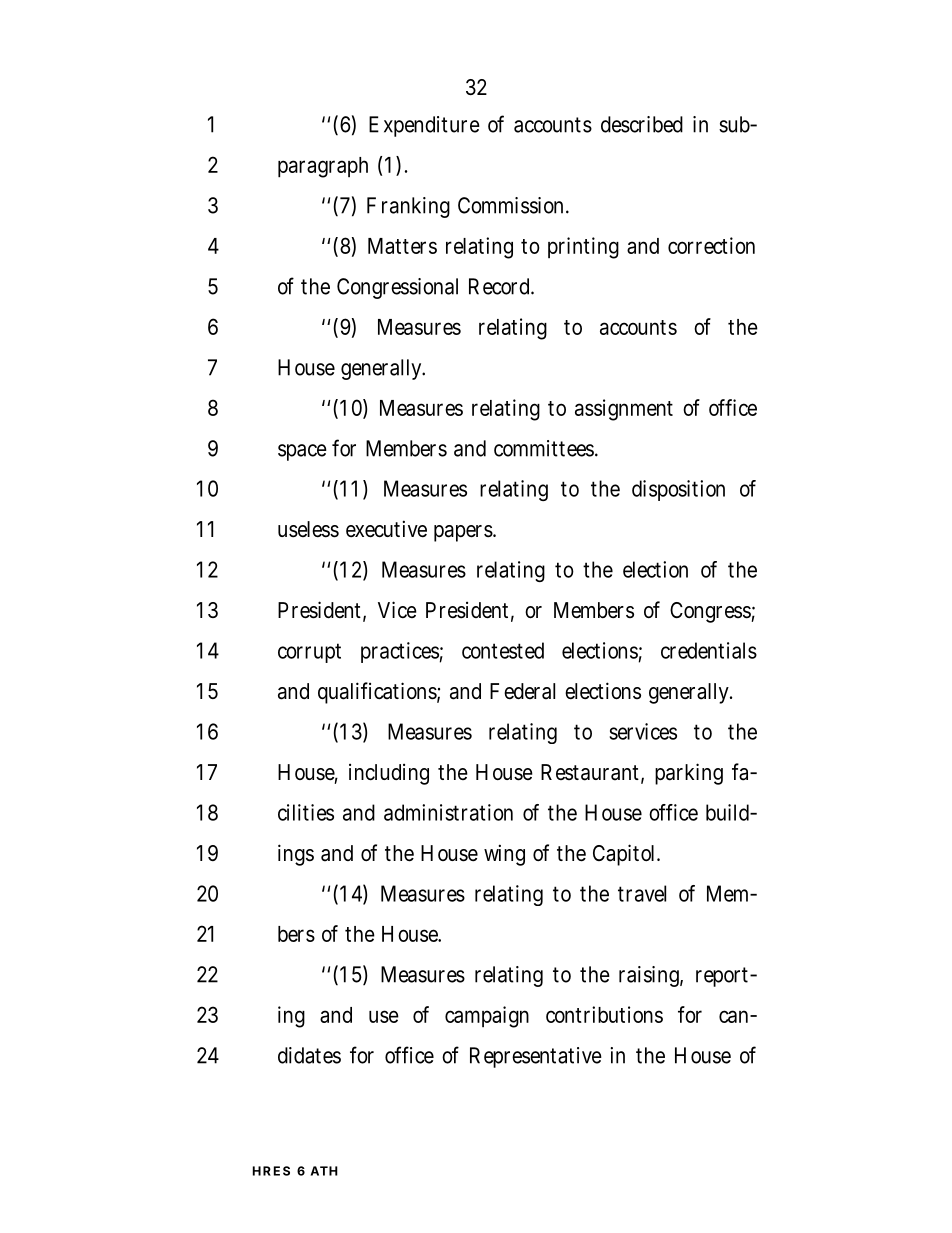 The height and width of the image is (1233, 952). Describe the element at coordinates (504, 855) in the image. I see `wing` at that location.
